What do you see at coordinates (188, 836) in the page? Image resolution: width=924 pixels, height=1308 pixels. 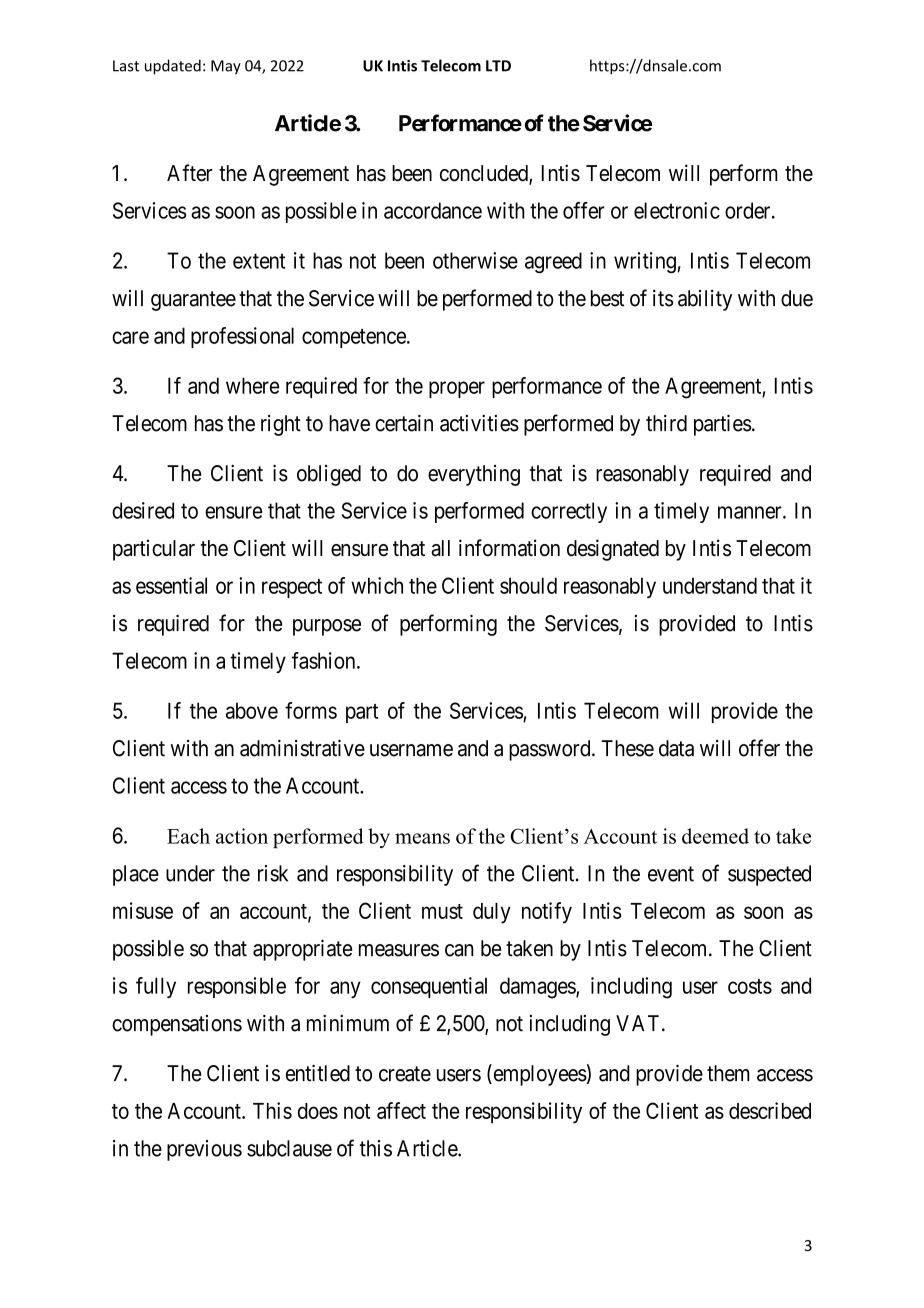 I see `Each` at bounding box center [188, 836].
